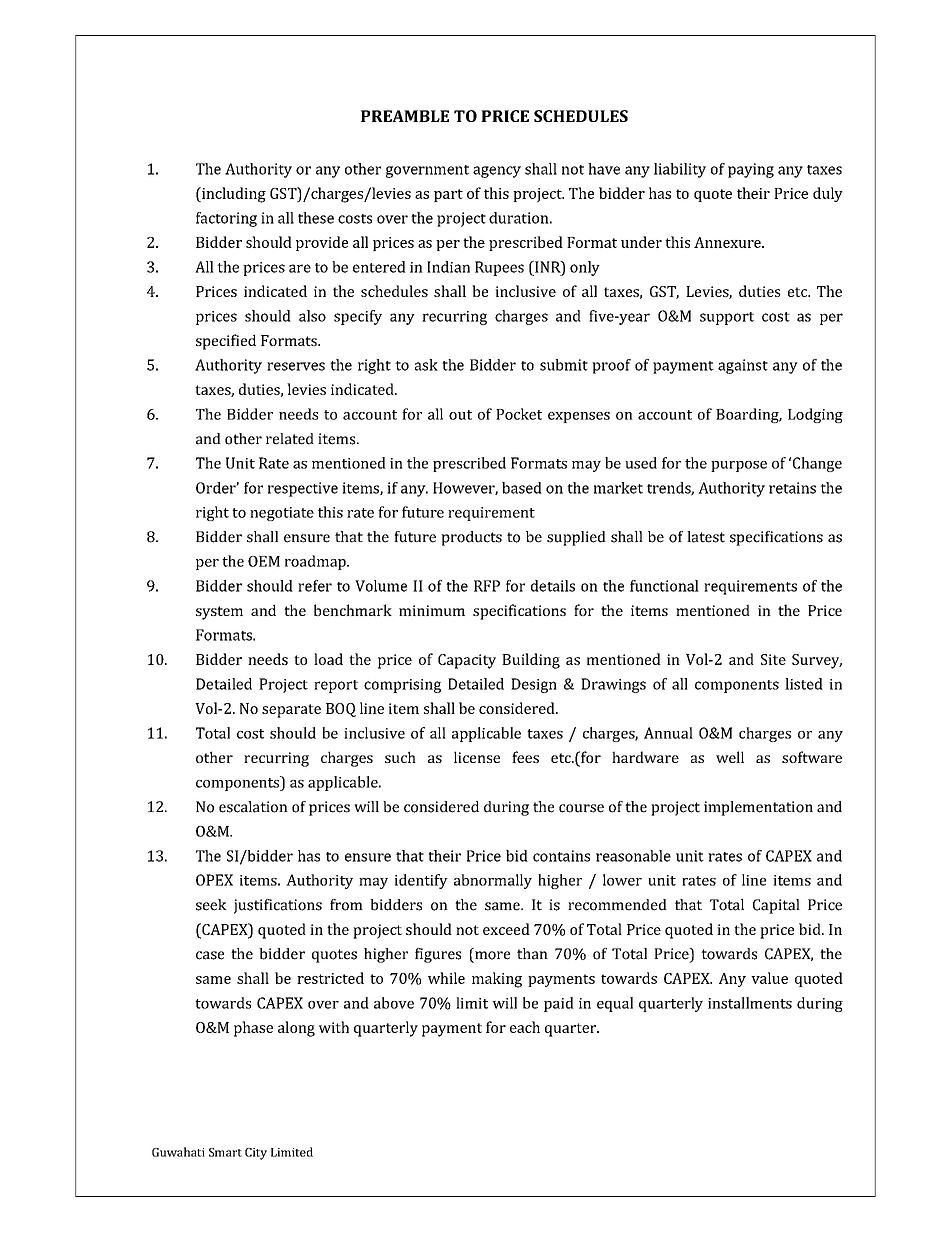 Image resolution: width=952 pixels, height=1233 pixels. What do you see at coordinates (522, 488) in the image?
I see `based` at bounding box center [522, 488].
